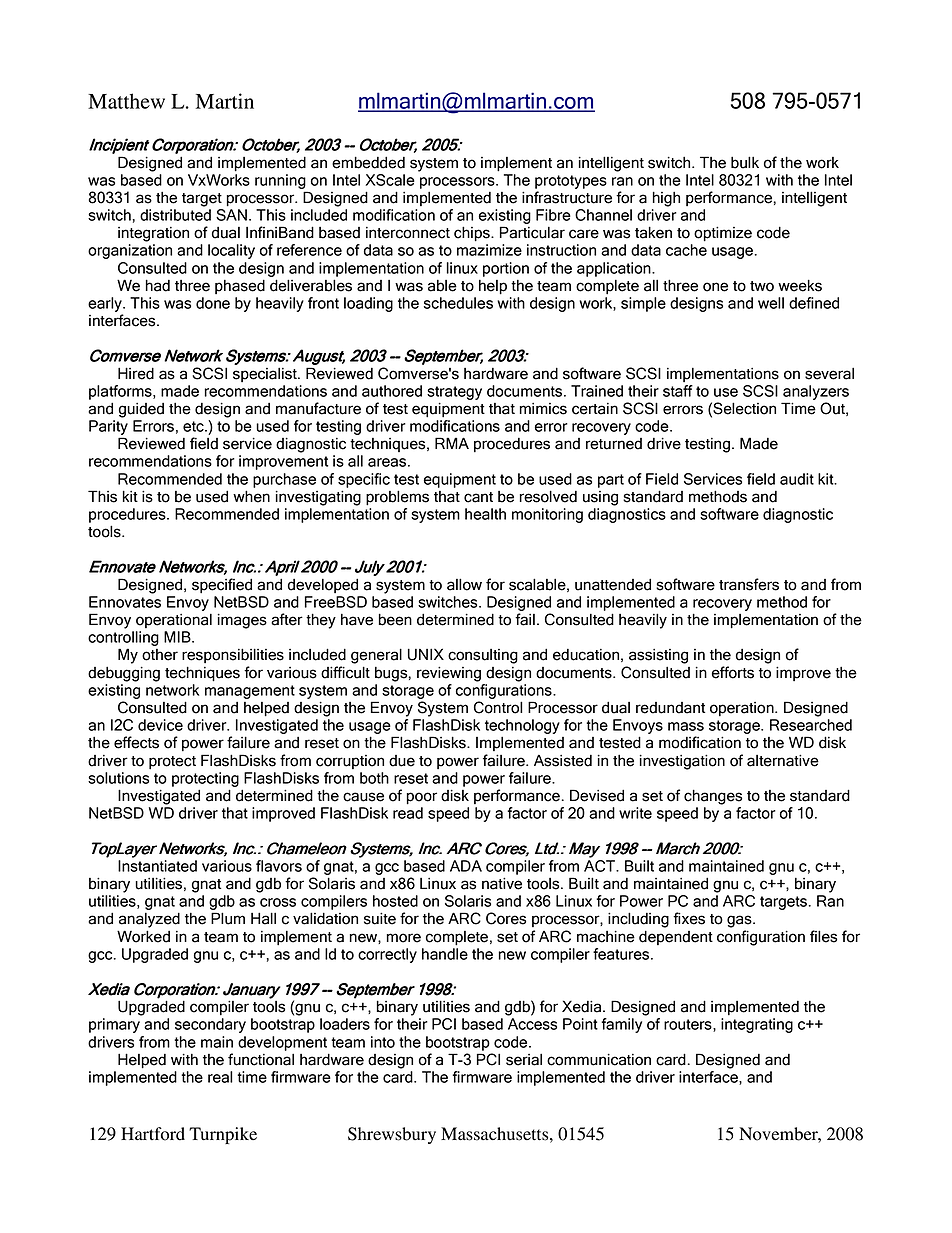  What do you see at coordinates (118, 778) in the screenshot?
I see `solutions` at bounding box center [118, 778].
